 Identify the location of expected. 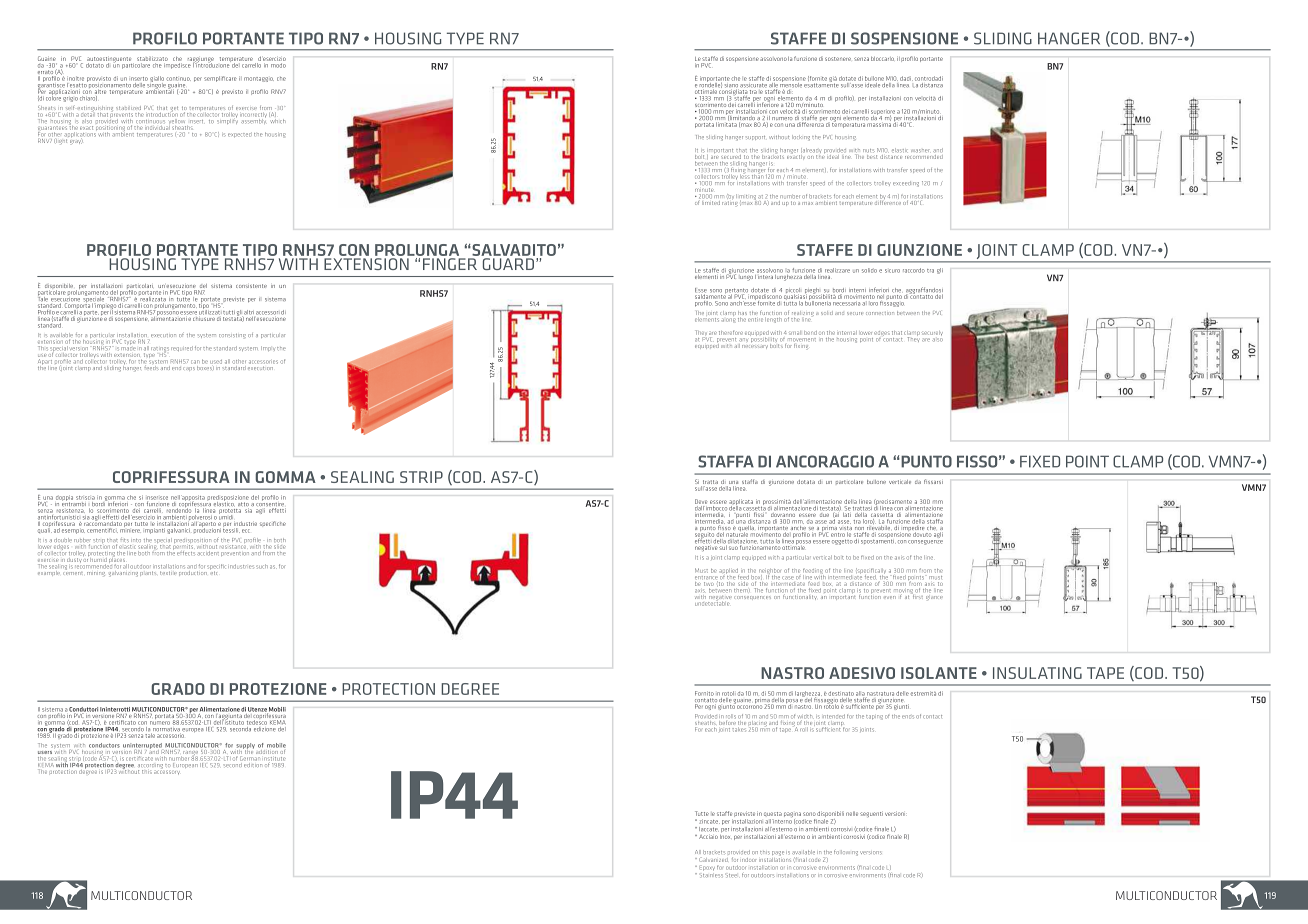
(239, 135).
